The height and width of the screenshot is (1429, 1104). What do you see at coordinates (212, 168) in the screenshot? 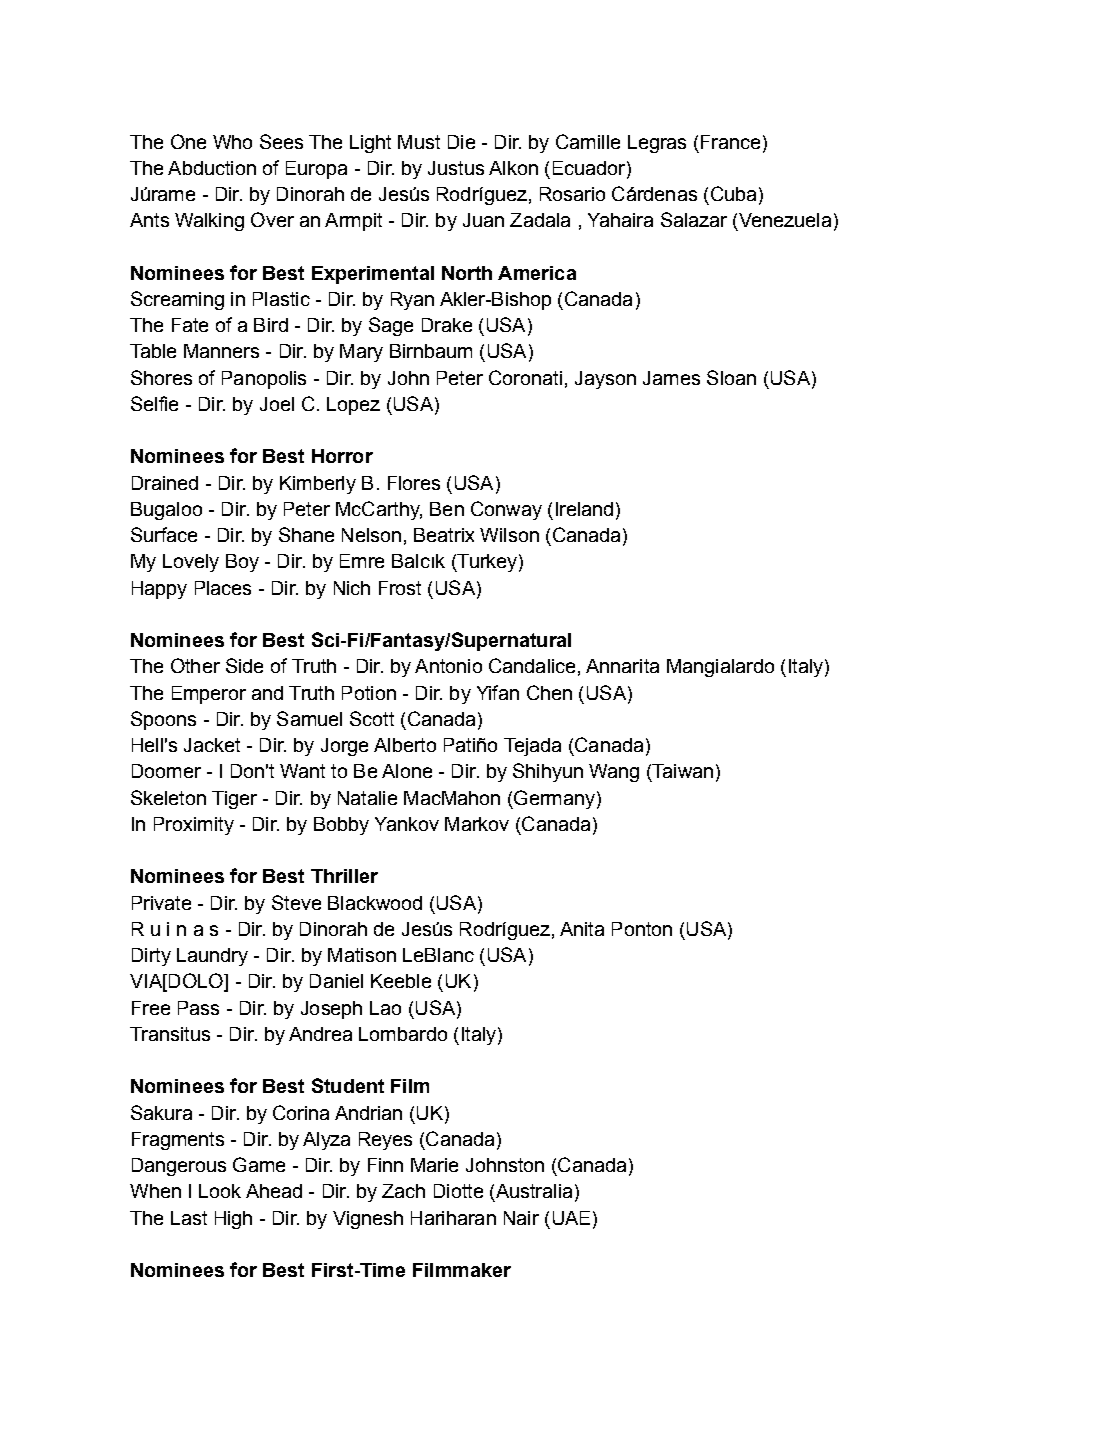
I see `Abduction` at bounding box center [212, 168].
